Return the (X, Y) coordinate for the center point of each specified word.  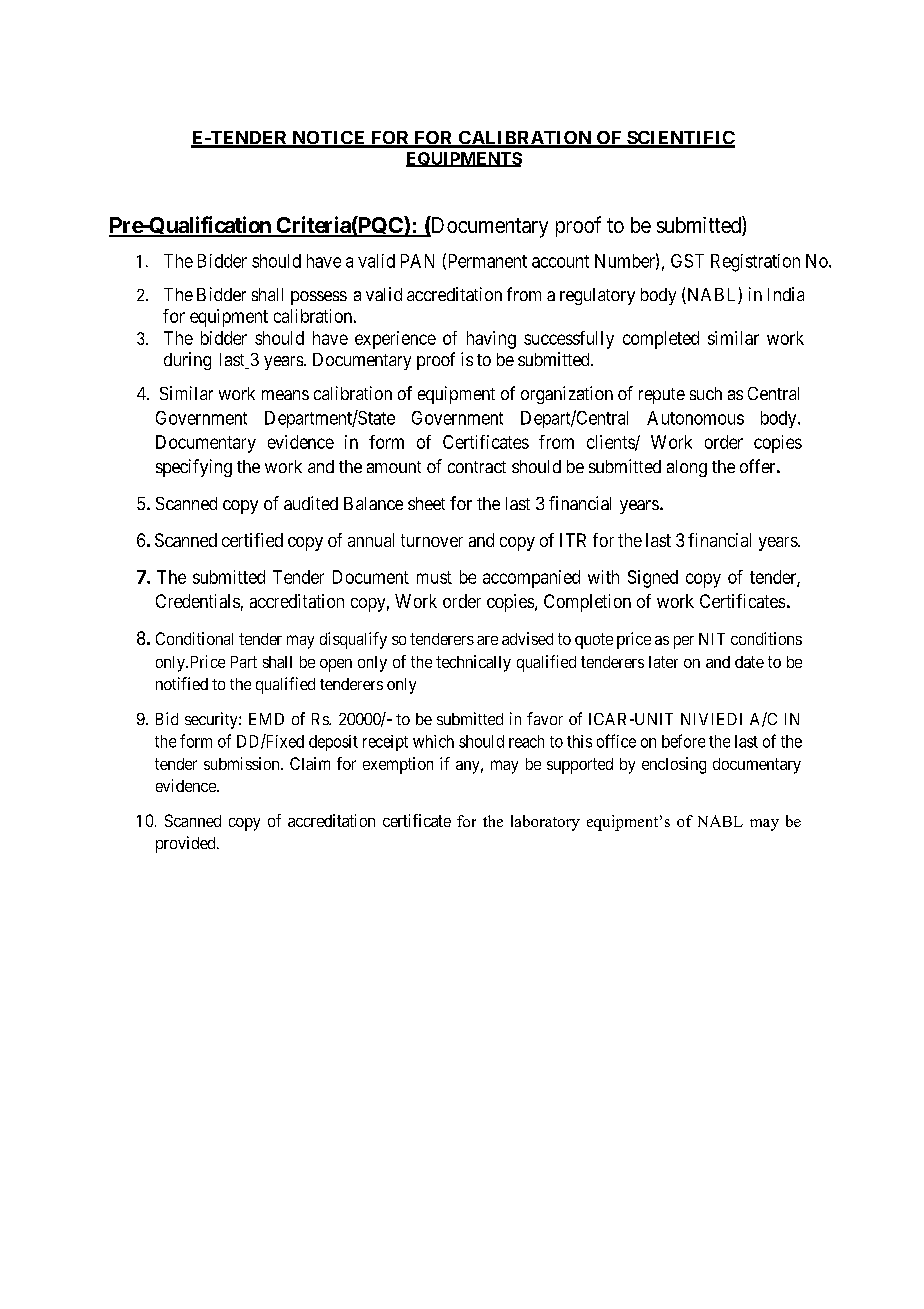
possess (319, 298)
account (560, 261)
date (749, 662)
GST (687, 261)
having (491, 340)
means (285, 395)
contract (477, 467)
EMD (266, 719)
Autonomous (695, 418)
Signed (653, 579)
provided (187, 844)
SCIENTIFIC (680, 139)
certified (252, 540)
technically (473, 663)
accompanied (531, 579)
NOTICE (329, 139)
